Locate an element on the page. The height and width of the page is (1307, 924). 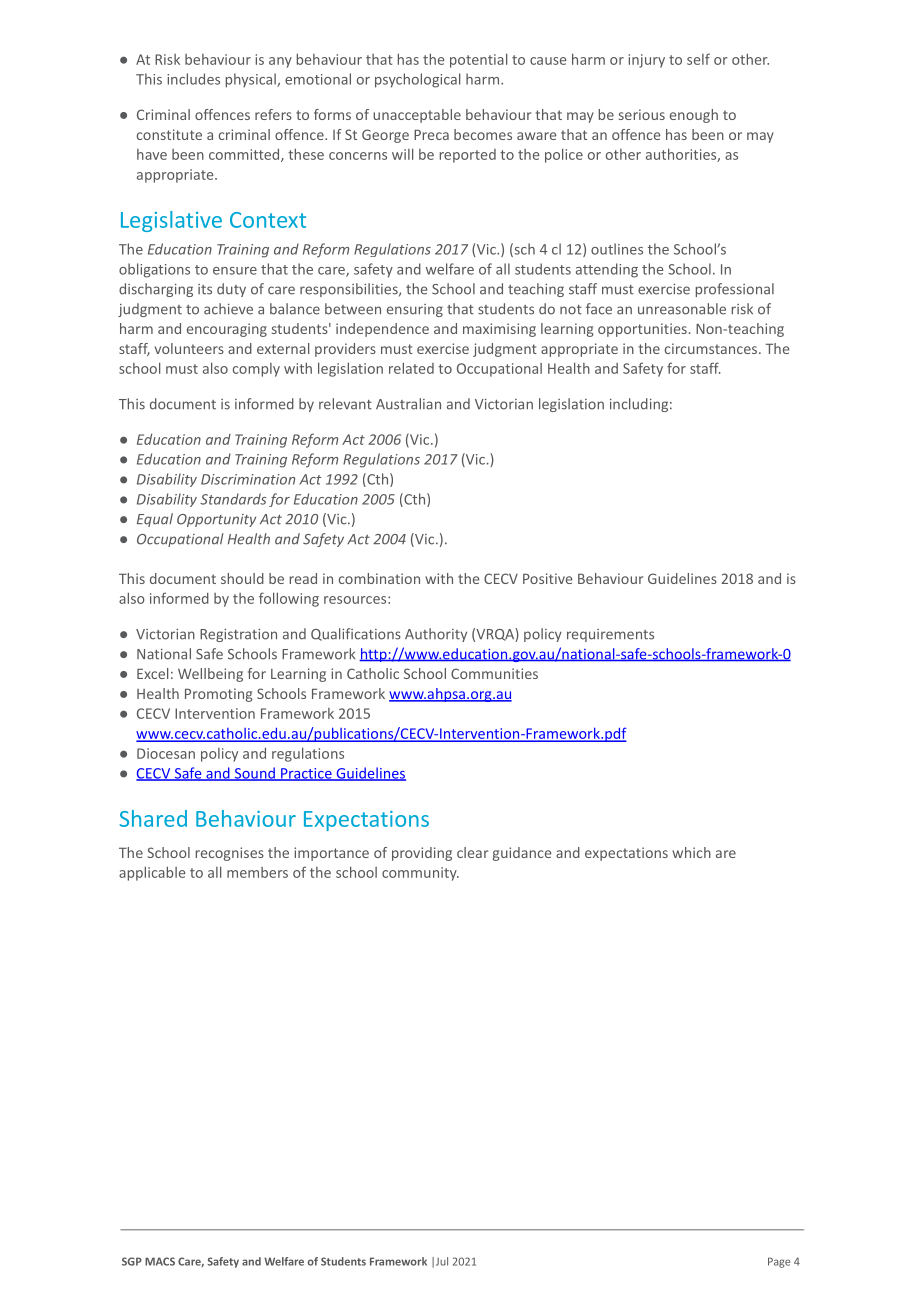
including is located at coordinates (639, 405).
